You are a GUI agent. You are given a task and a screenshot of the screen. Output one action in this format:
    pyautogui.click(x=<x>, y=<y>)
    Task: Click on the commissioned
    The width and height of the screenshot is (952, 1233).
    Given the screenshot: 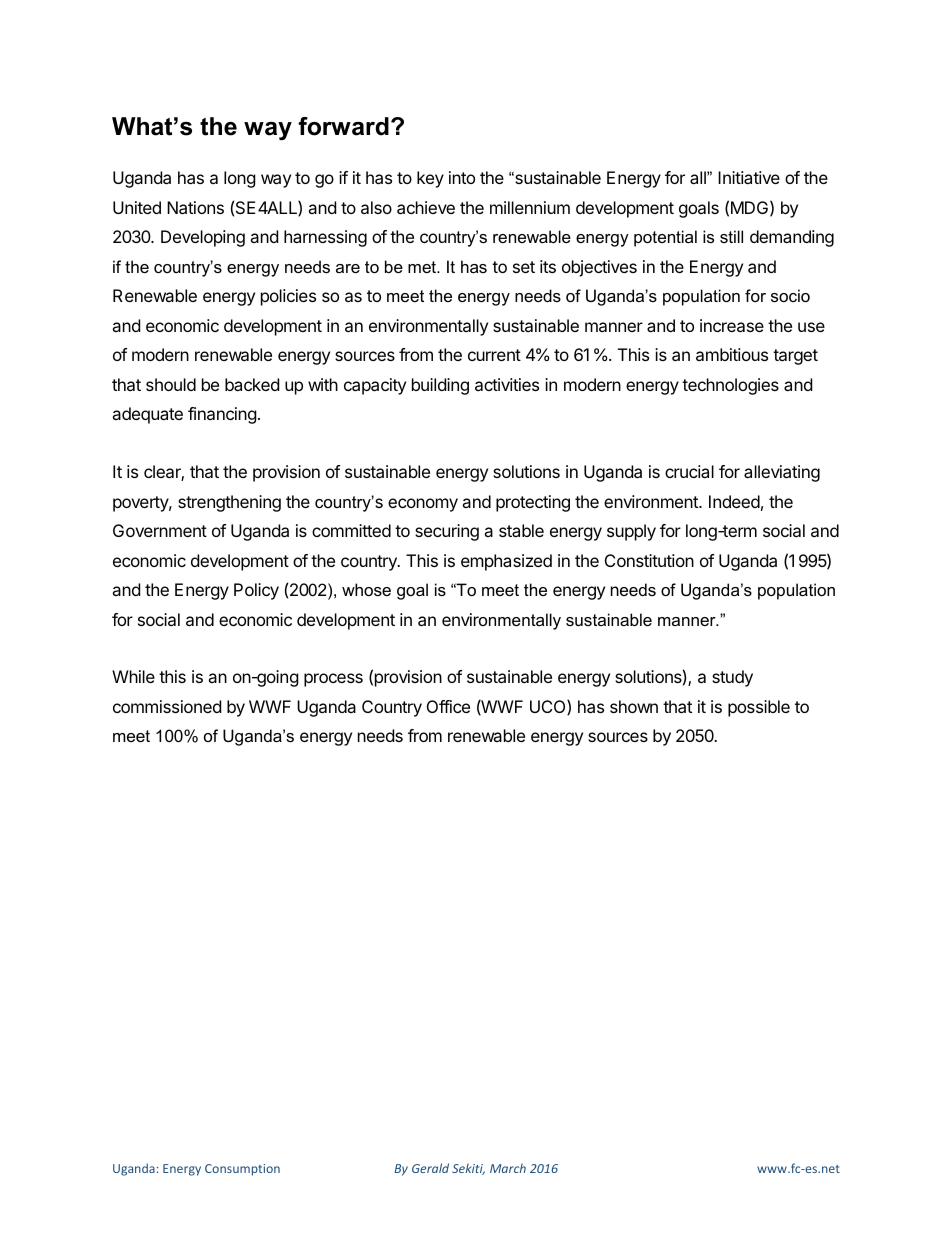 What is the action you would take?
    pyautogui.click(x=167, y=706)
